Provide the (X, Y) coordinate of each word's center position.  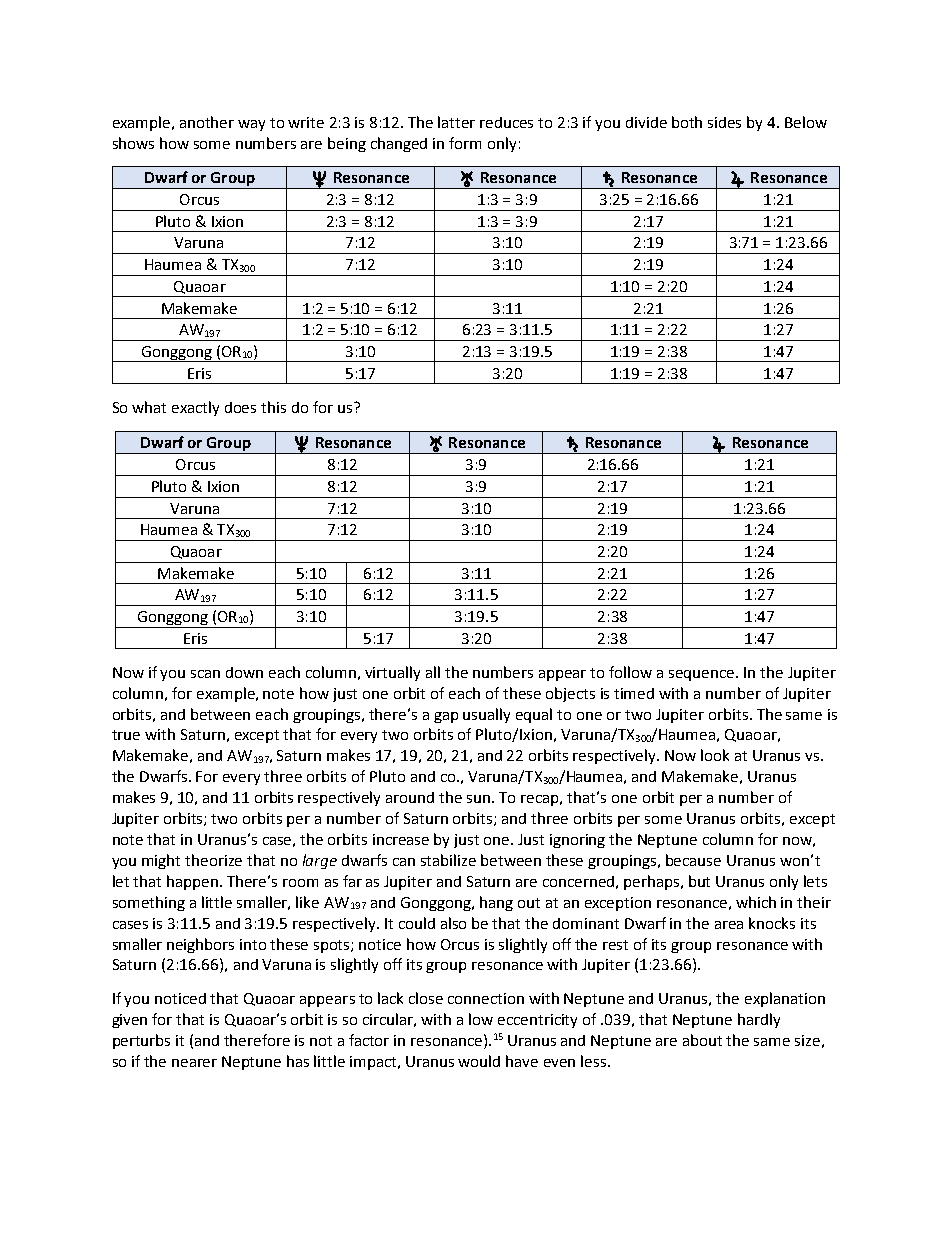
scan (205, 674)
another (207, 122)
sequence (703, 675)
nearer (194, 1063)
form (465, 143)
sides (724, 122)
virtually (392, 673)
